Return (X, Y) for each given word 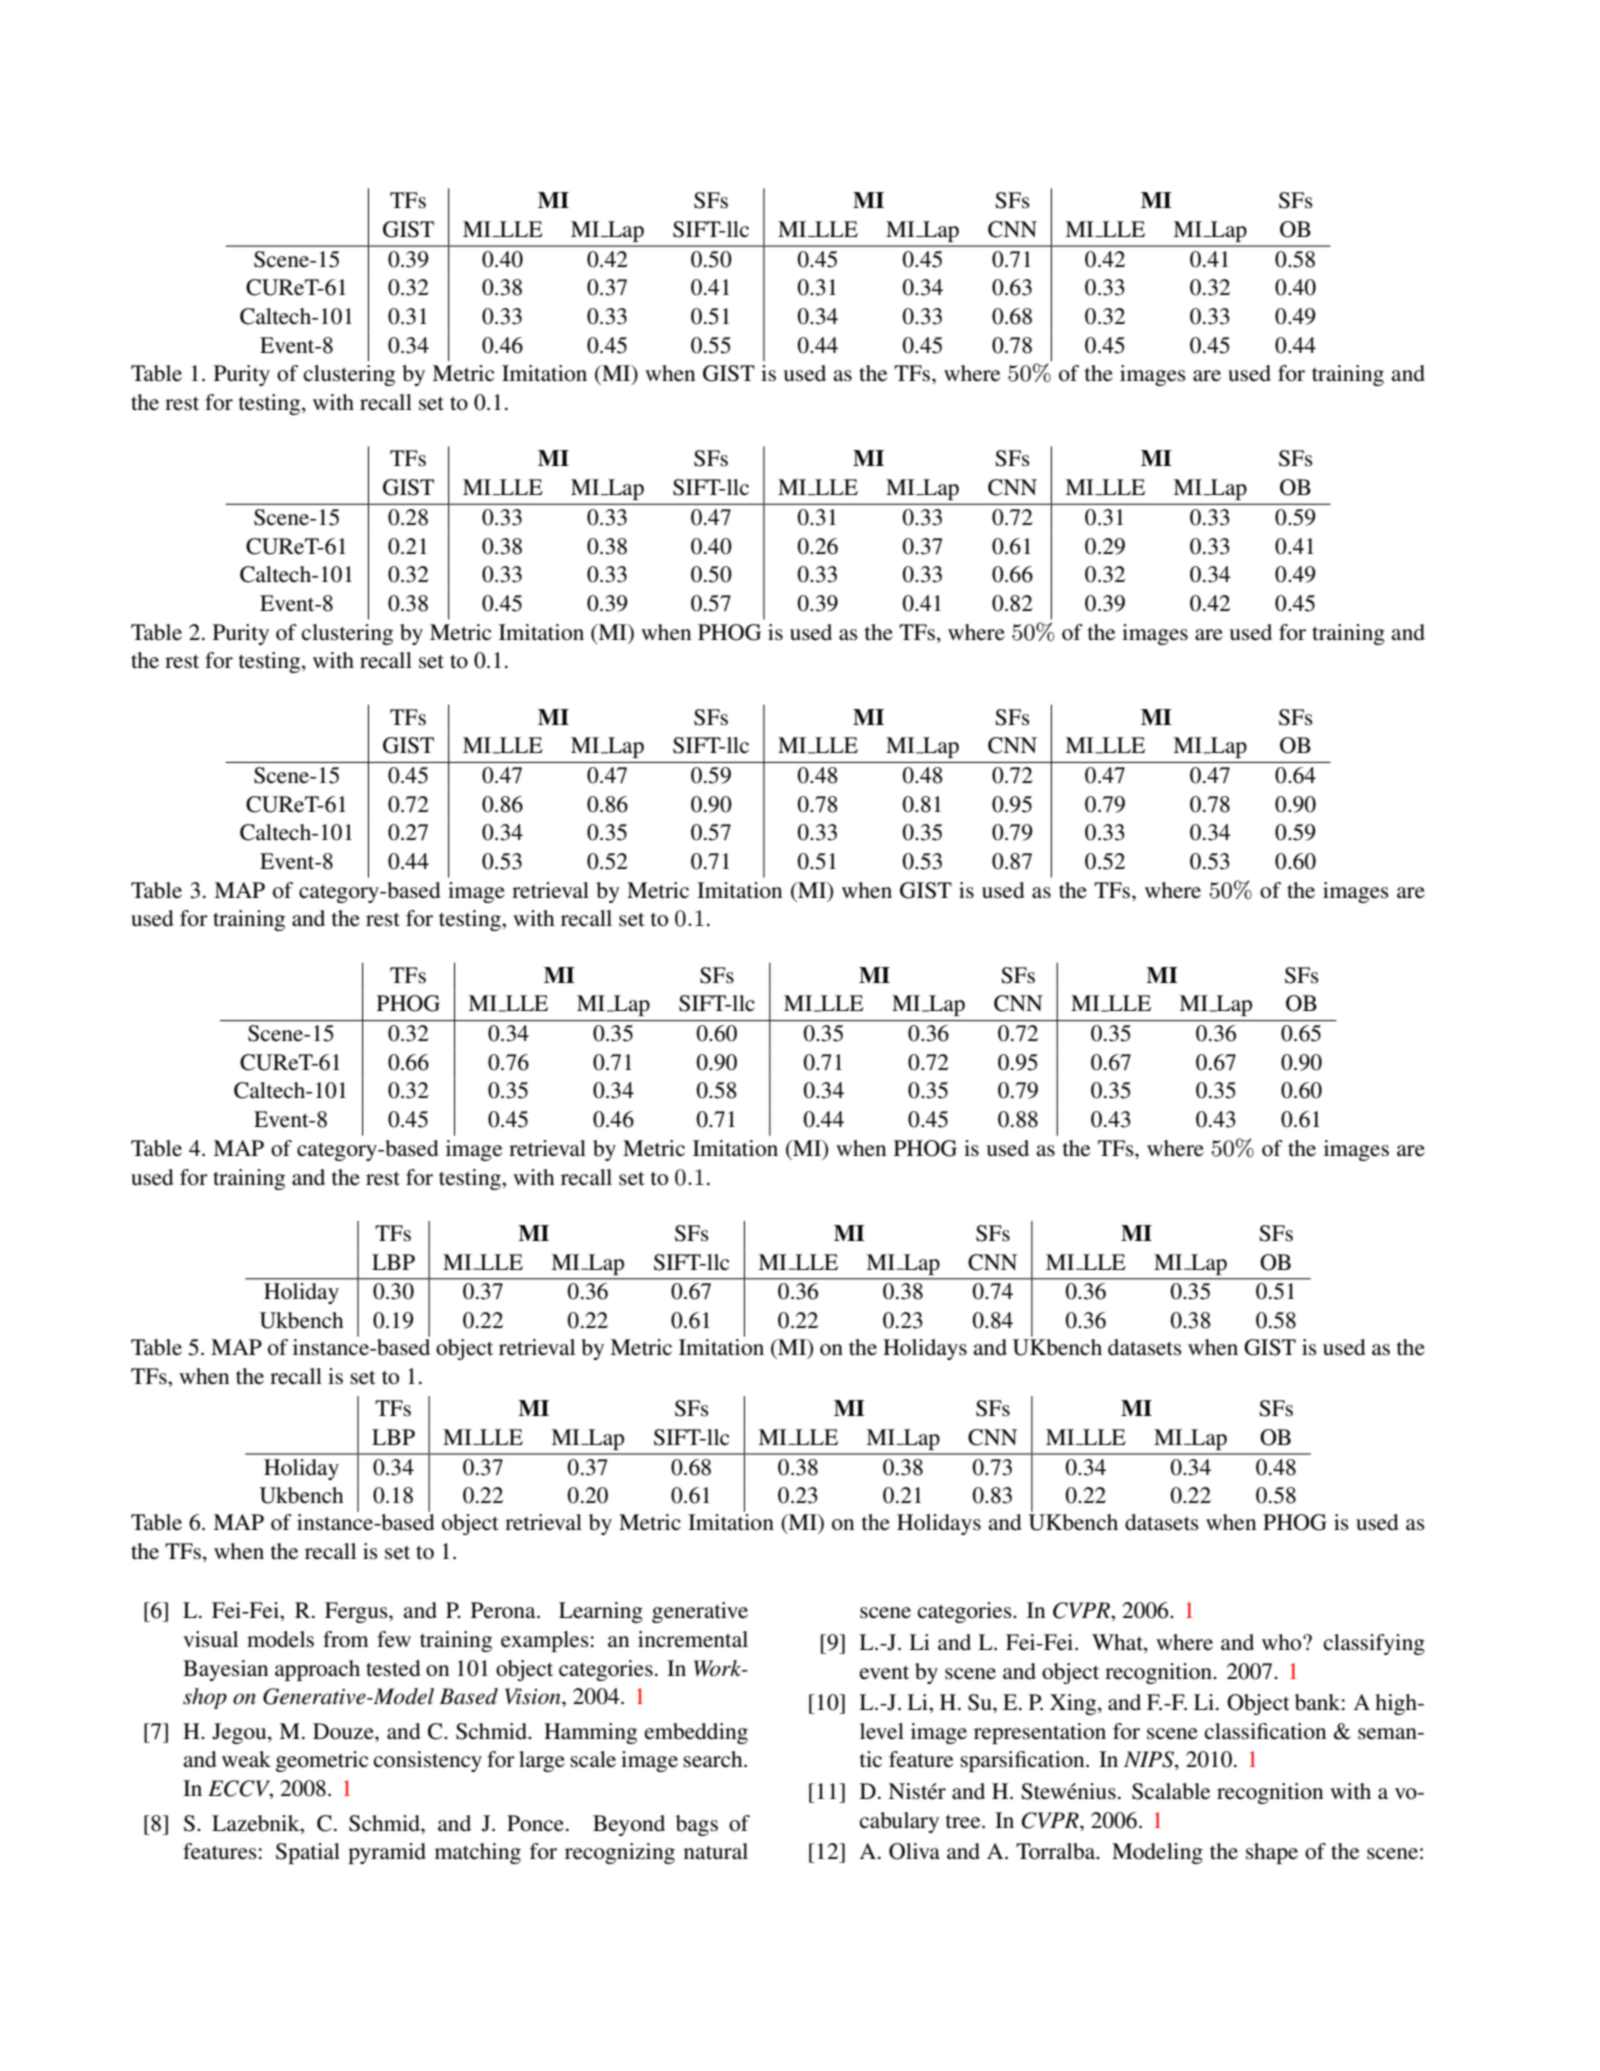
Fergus (357, 1612)
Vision (534, 1696)
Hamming (590, 1733)
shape (1272, 1853)
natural (716, 1851)
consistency (428, 1761)
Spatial (308, 1853)
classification (1265, 1731)
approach (317, 1670)
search (714, 1759)
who (1283, 1642)
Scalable (1171, 1791)
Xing (1074, 1704)
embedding (696, 1733)
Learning (601, 1612)
